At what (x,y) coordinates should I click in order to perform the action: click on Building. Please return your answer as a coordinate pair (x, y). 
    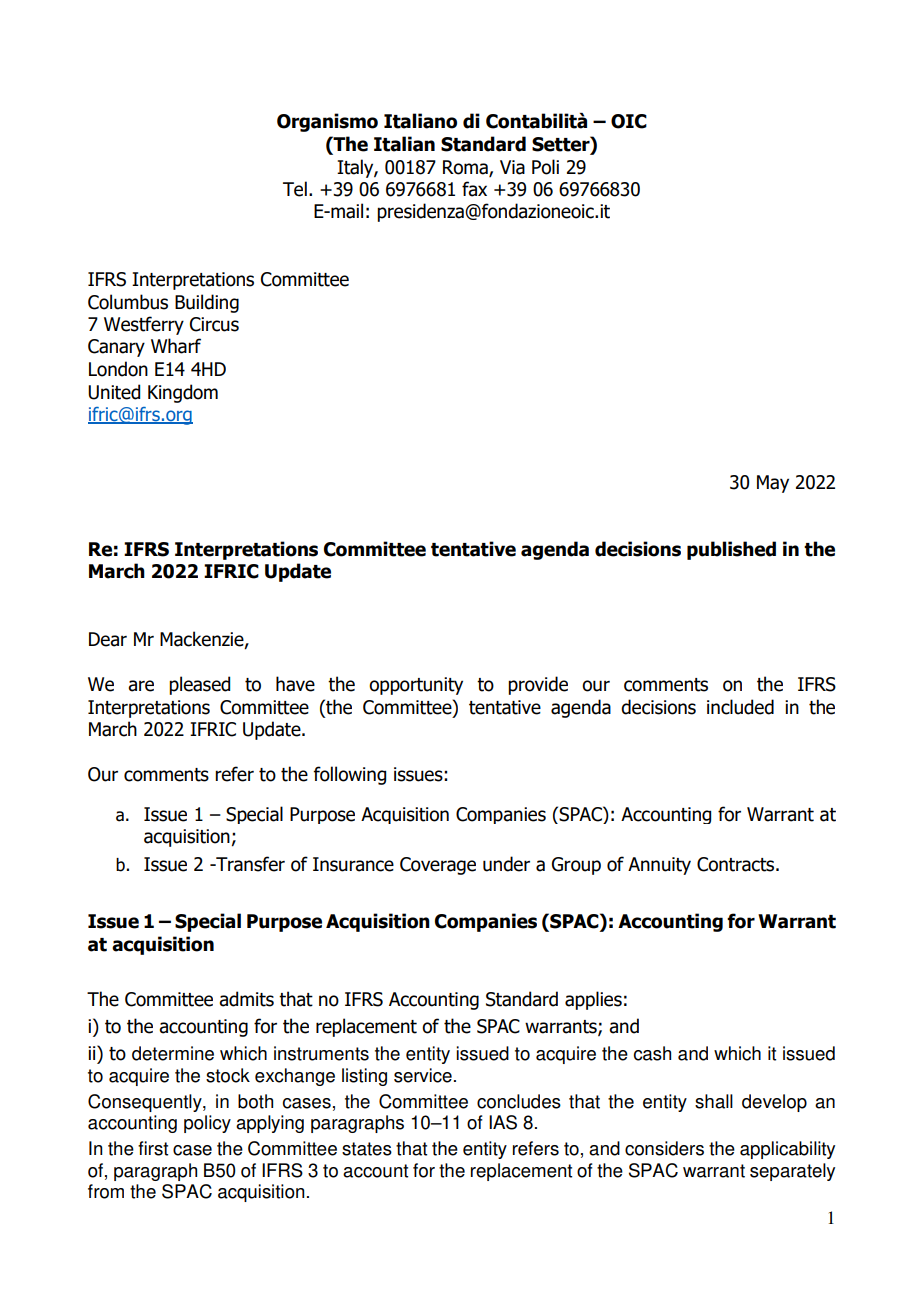
    Looking at the image, I should click on (207, 303).
